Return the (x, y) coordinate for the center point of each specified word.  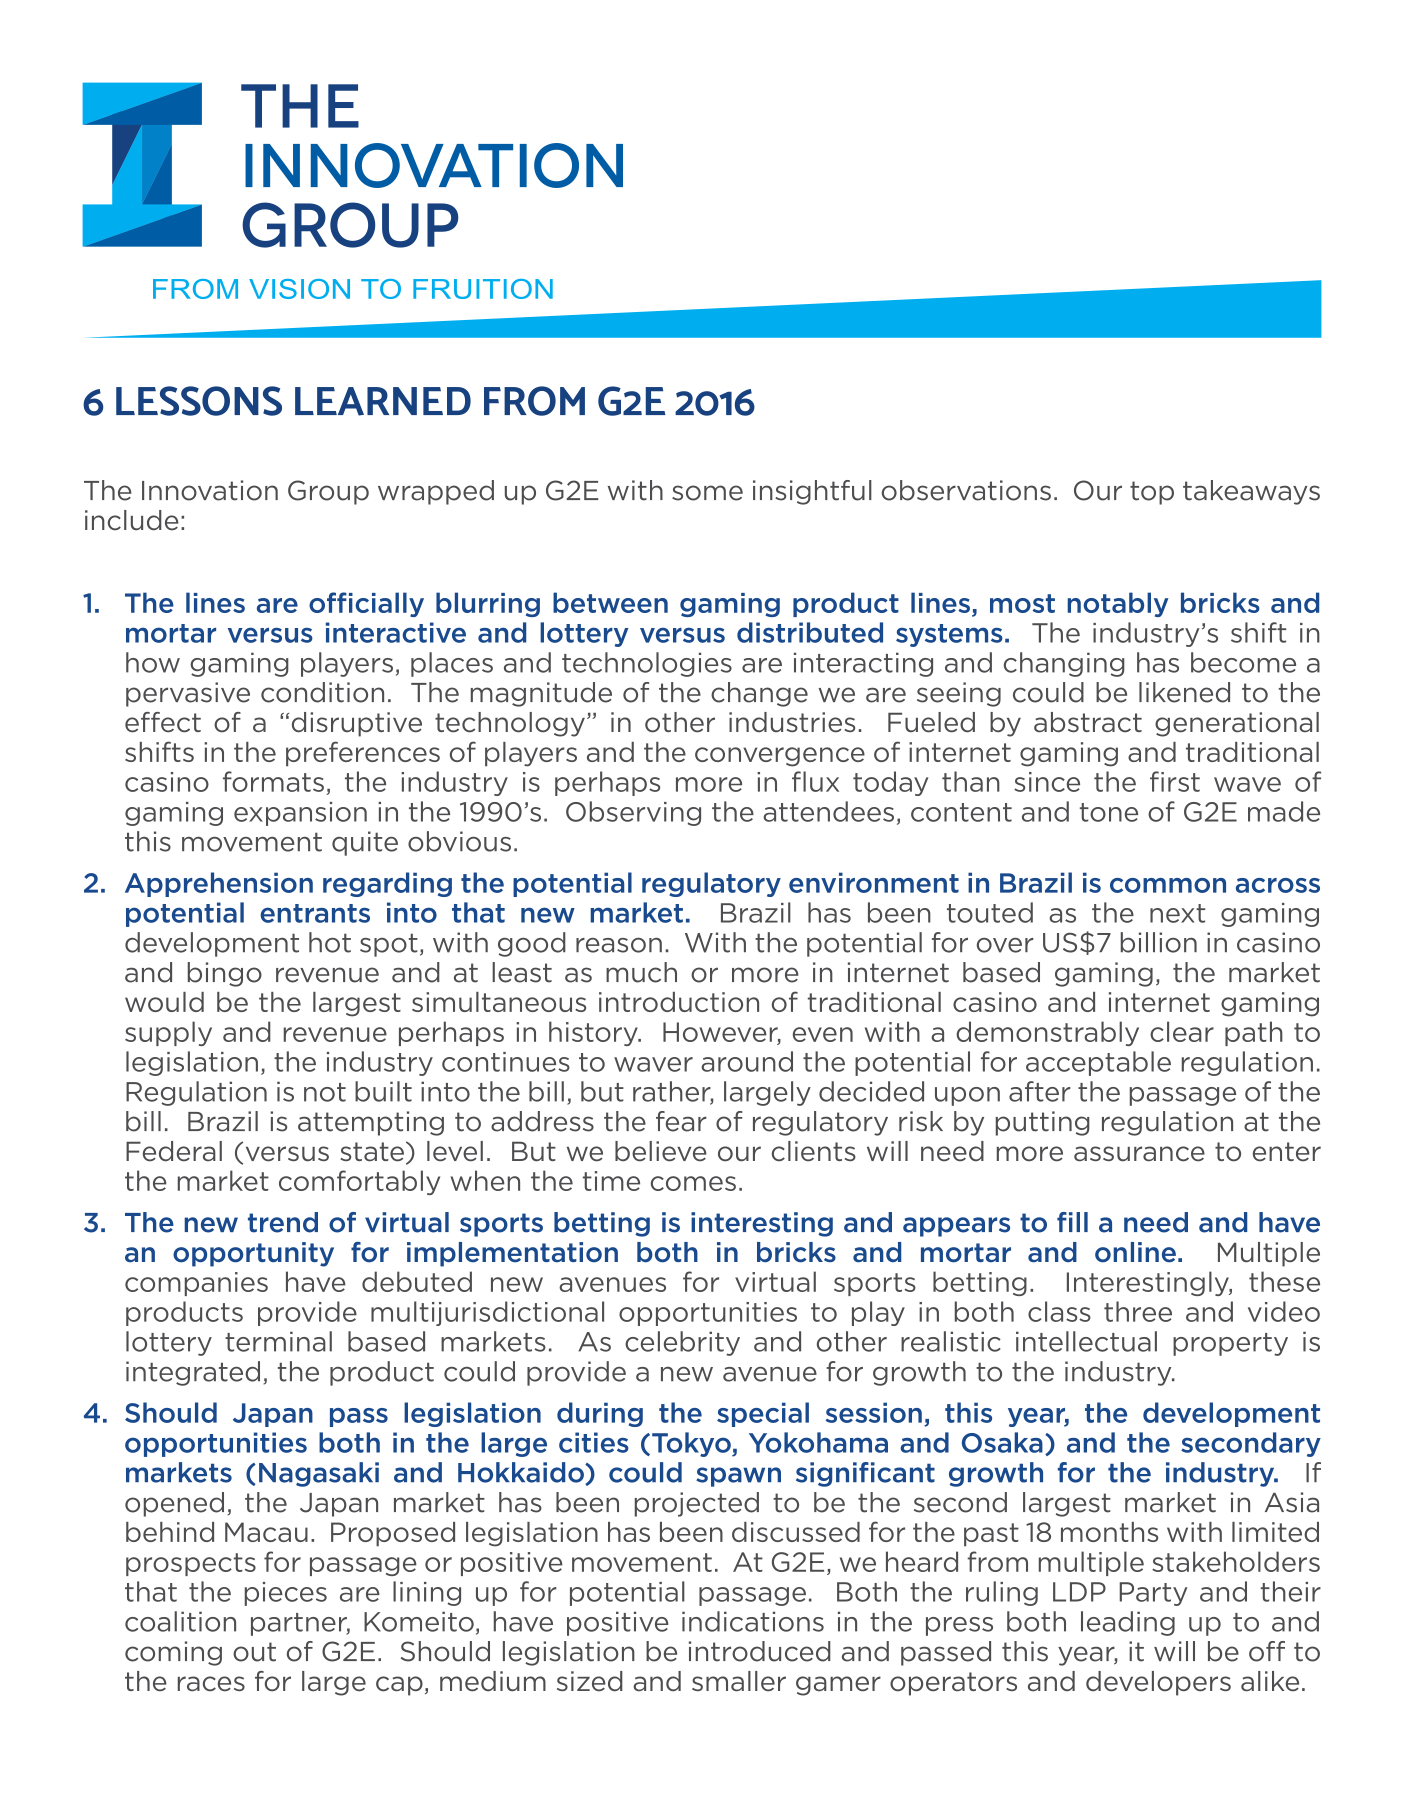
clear (1182, 1031)
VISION (299, 289)
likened (1184, 692)
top (1152, 493)
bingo (225, 974)
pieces (286, 1594)
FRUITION (483, 289)
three (1138, 1311)
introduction (679, 1002)
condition (322, 692)
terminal (278, 1341)
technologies (647, 664)
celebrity (682, 1343)
